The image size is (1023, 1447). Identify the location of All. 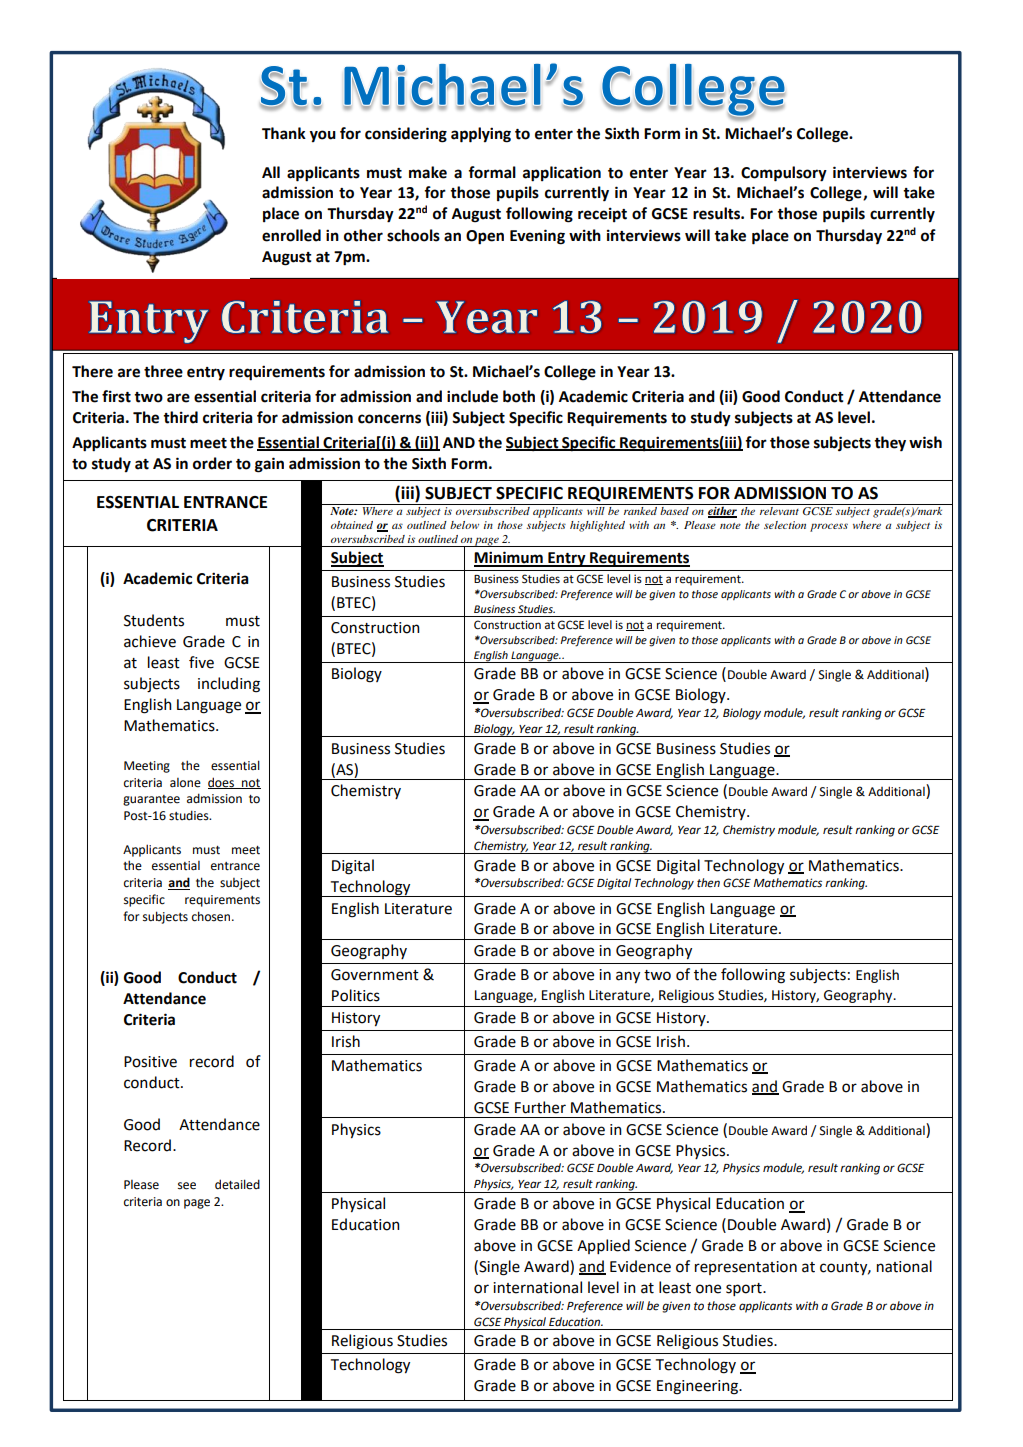
(271, 172).
